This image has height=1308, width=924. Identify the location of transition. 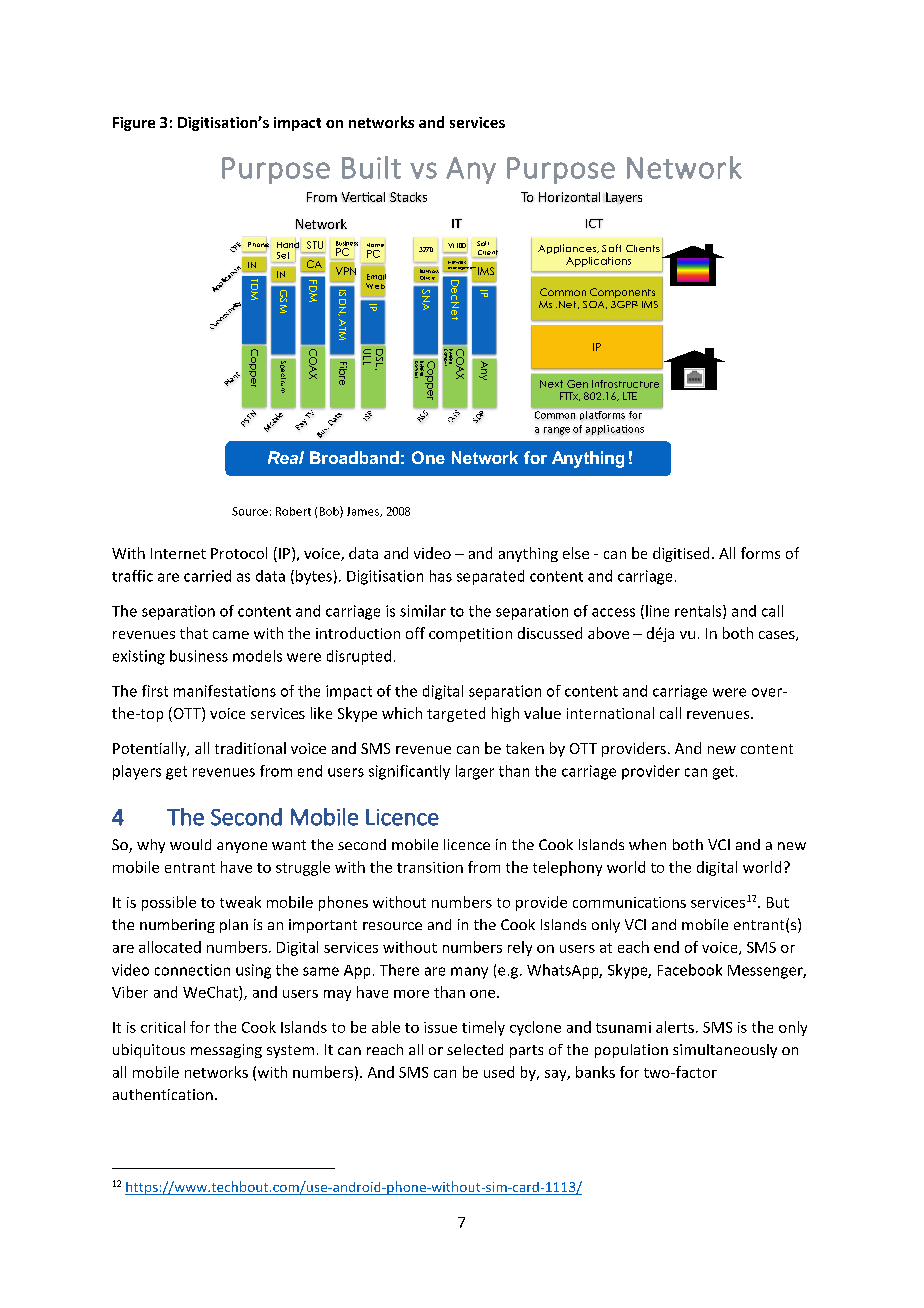
(430, 867).
